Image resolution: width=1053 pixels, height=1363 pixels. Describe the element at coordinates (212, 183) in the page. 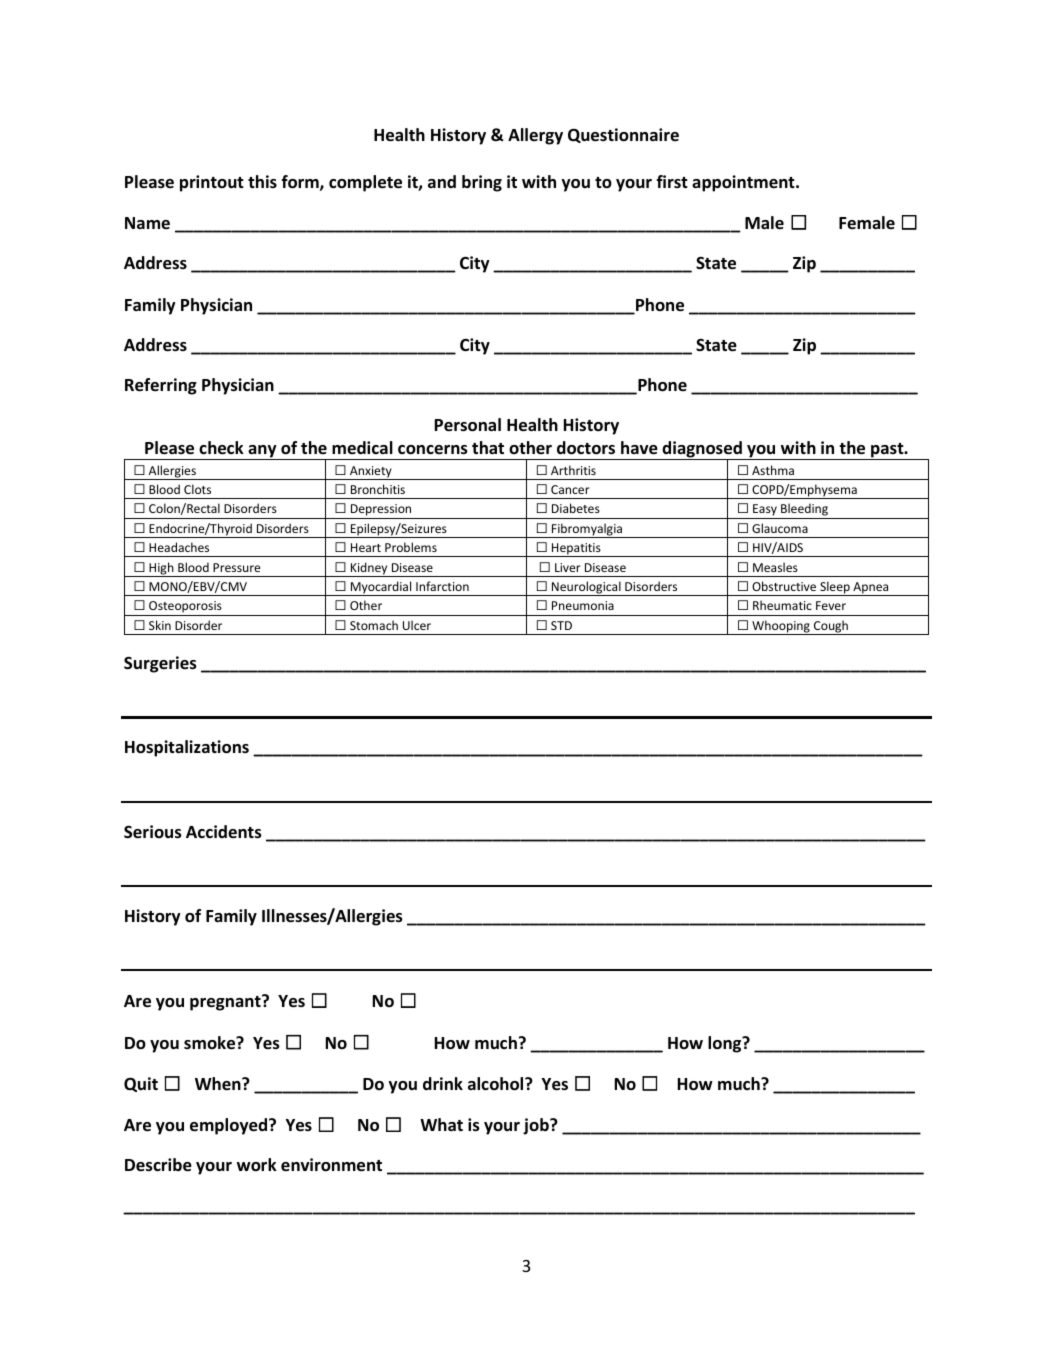

I see `printout` at that location.
